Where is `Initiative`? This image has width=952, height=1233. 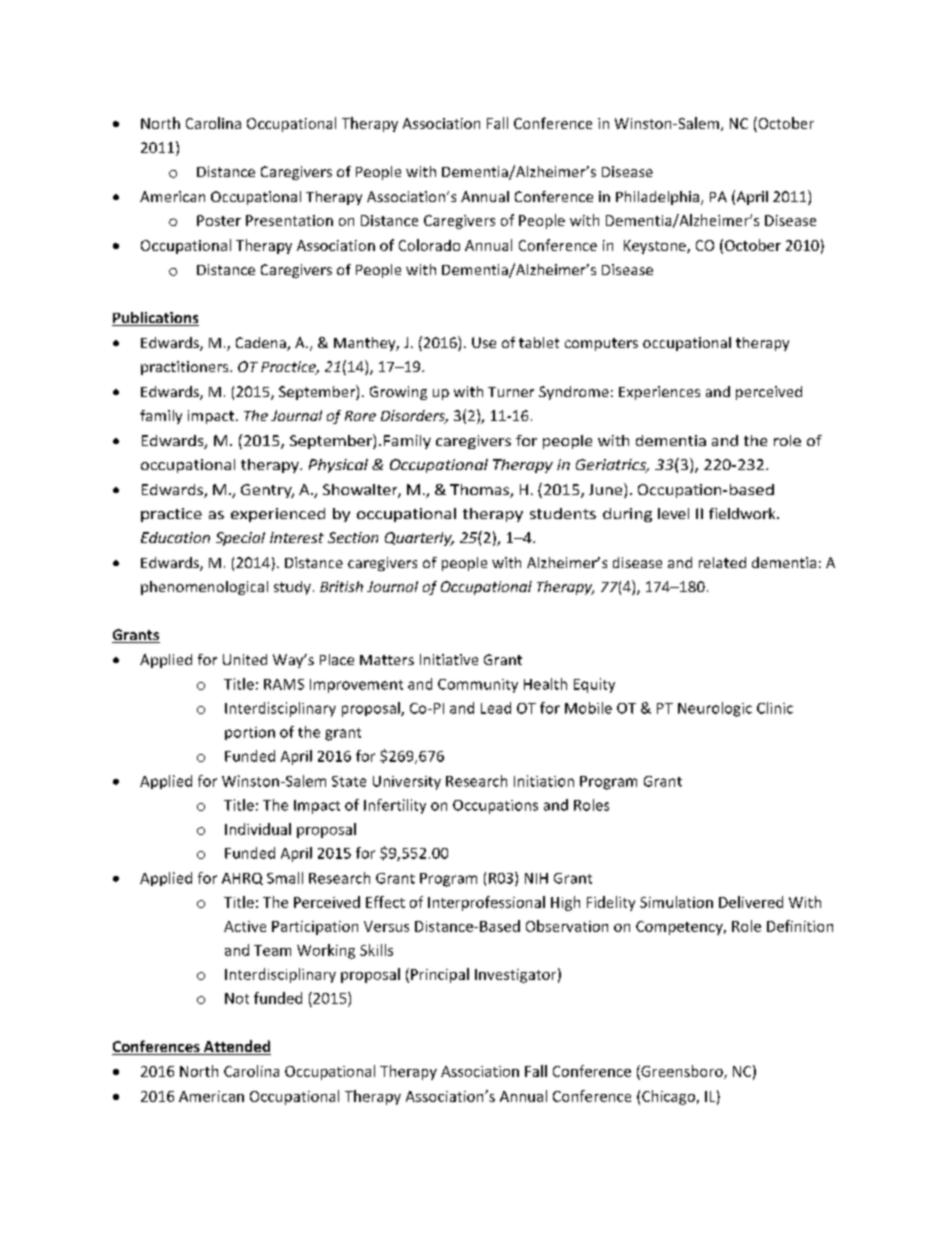 Initiative is located at coordinates (449, 659).
